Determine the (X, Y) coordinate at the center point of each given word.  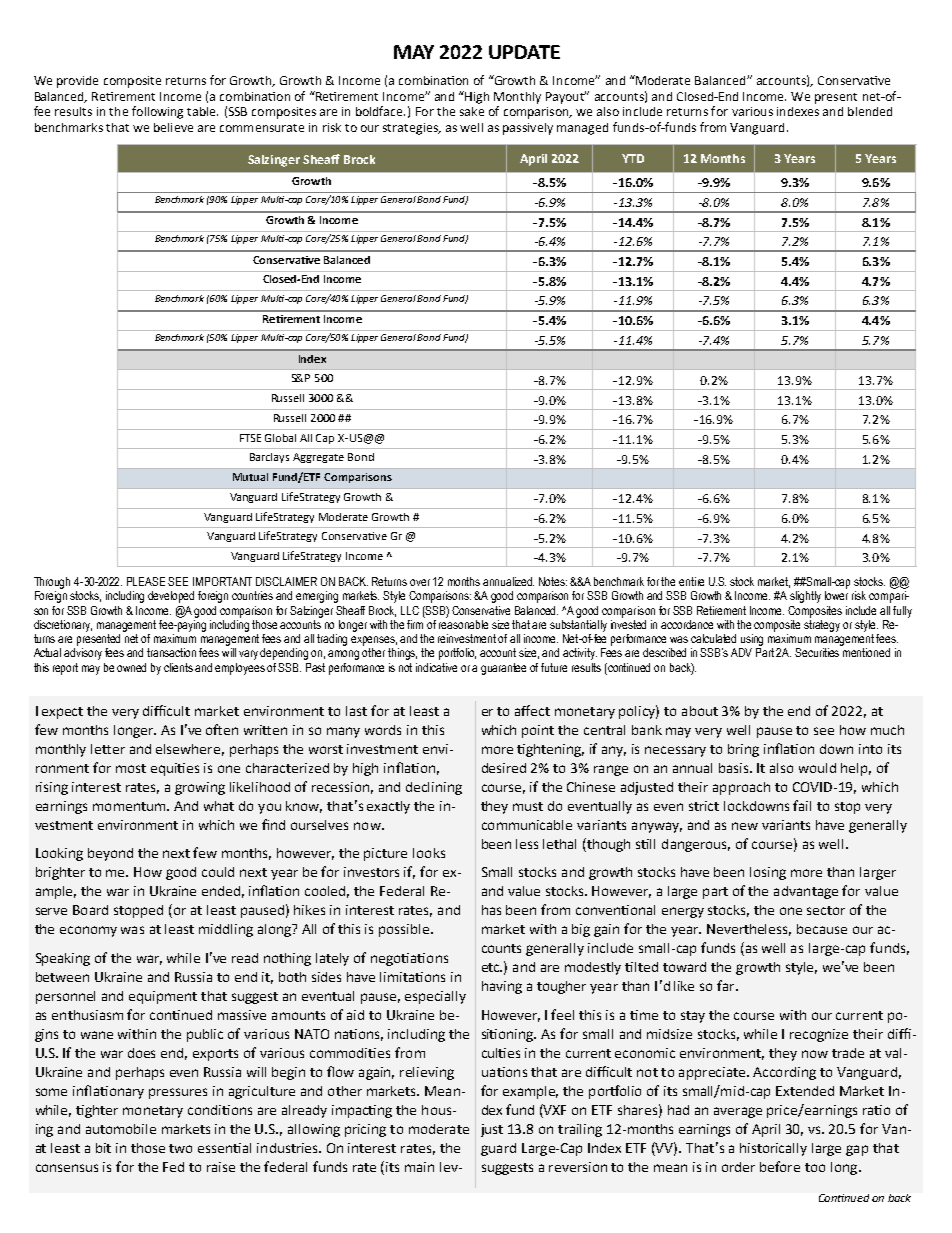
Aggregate (318, 458)
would (817, 768)
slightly (805, 597)
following (157, 112)
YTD (633, 158)
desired (504, 768)
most (131, 768)
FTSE (250, 438)
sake (472, 111)
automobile (121, 1129)
